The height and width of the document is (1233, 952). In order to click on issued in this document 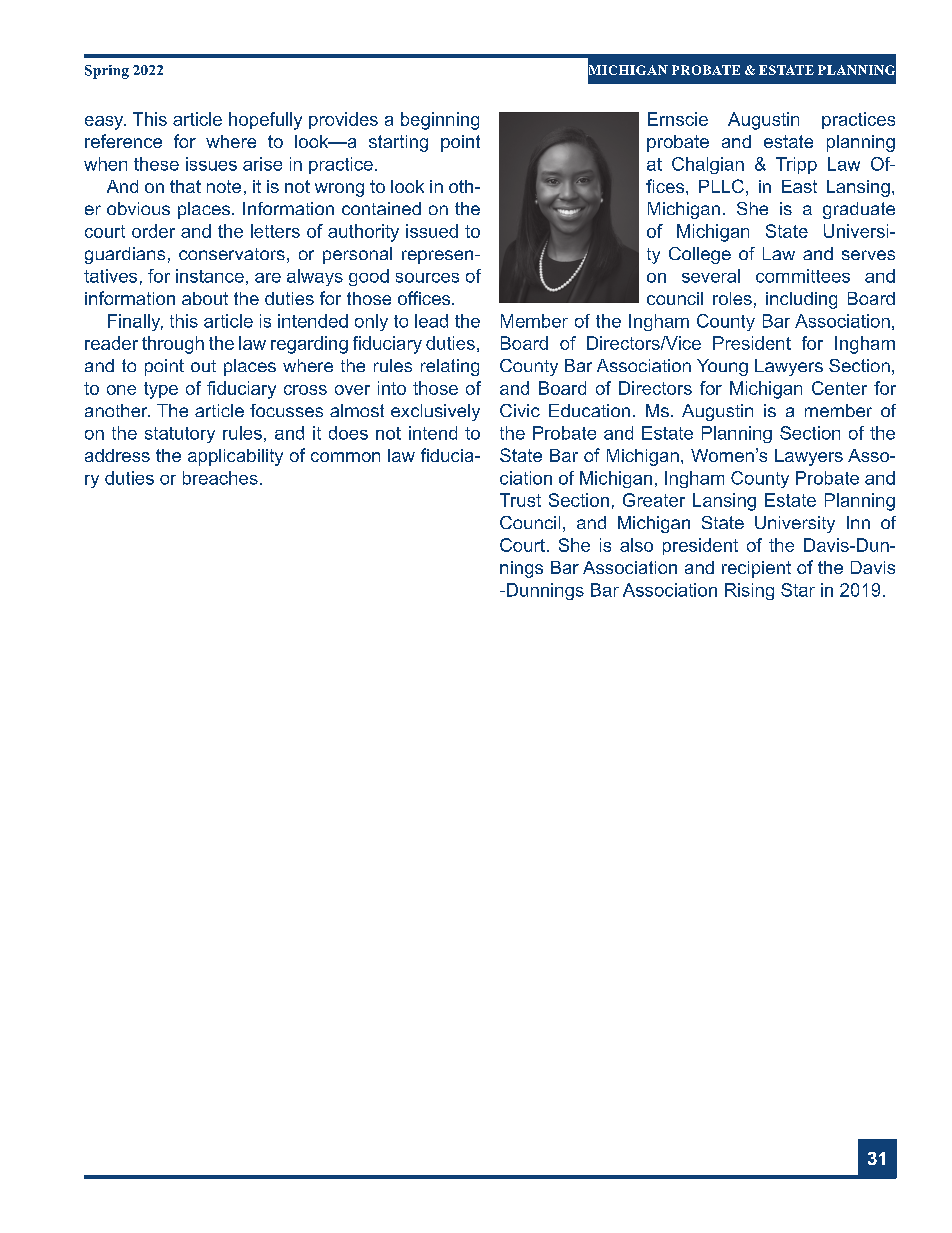, I will do `click(432, 231)`.
